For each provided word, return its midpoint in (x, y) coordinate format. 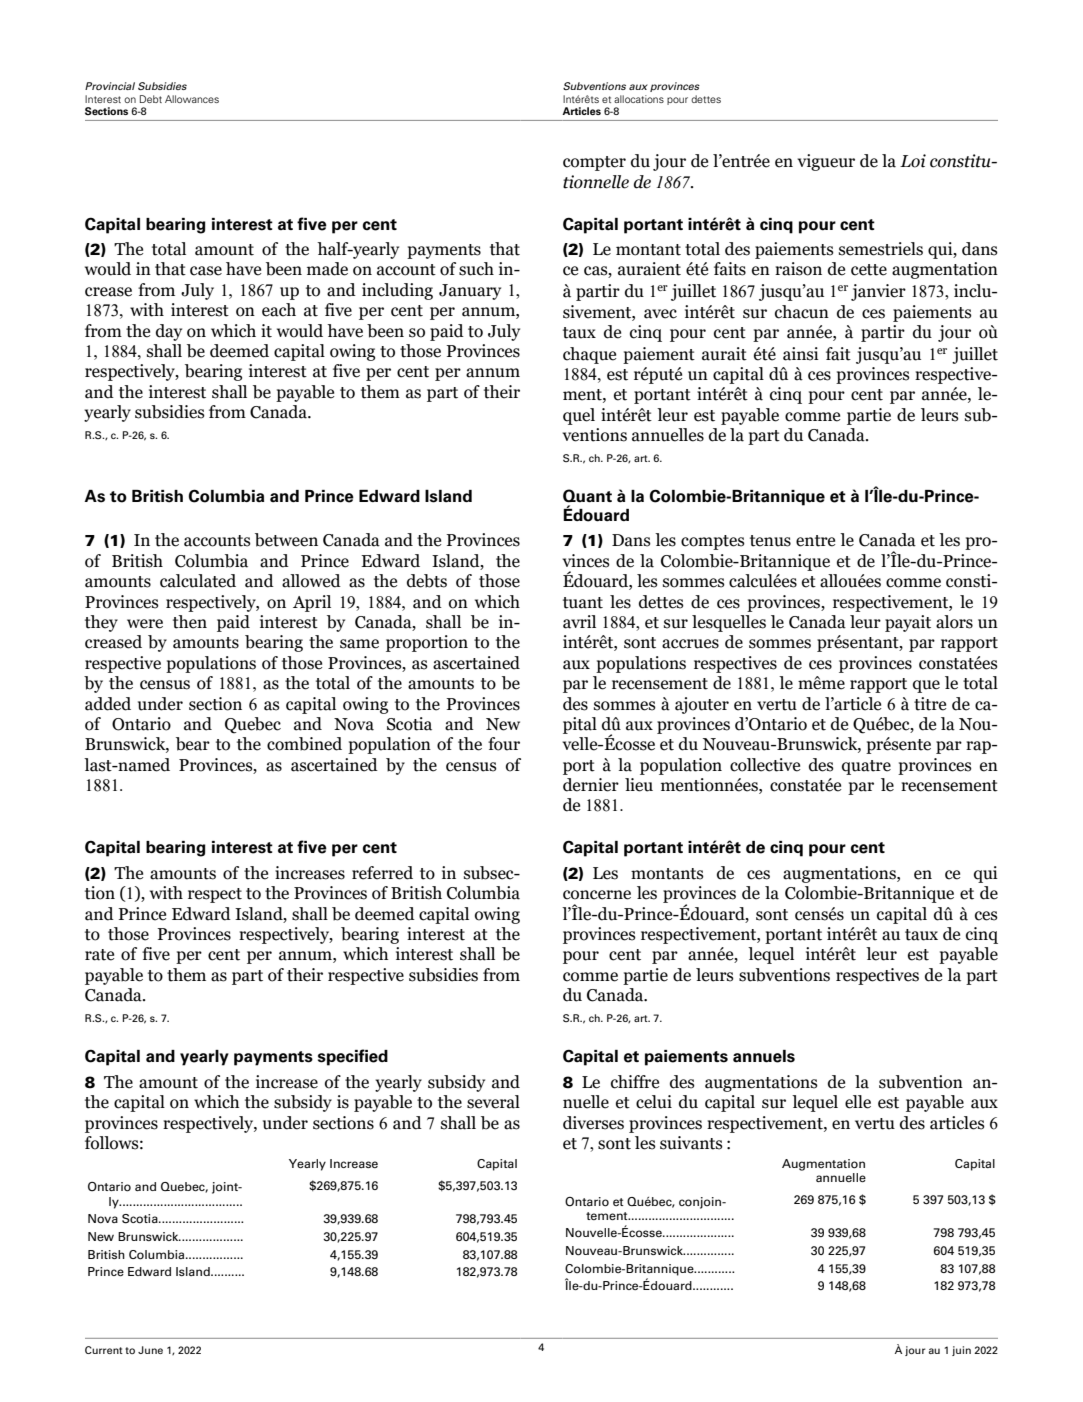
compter (594, 163)
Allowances (192, 99)
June (150, 1350)
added (108, 704)
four (504, 744)
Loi (913, 161)
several (493, 1102)
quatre (866, 767)
